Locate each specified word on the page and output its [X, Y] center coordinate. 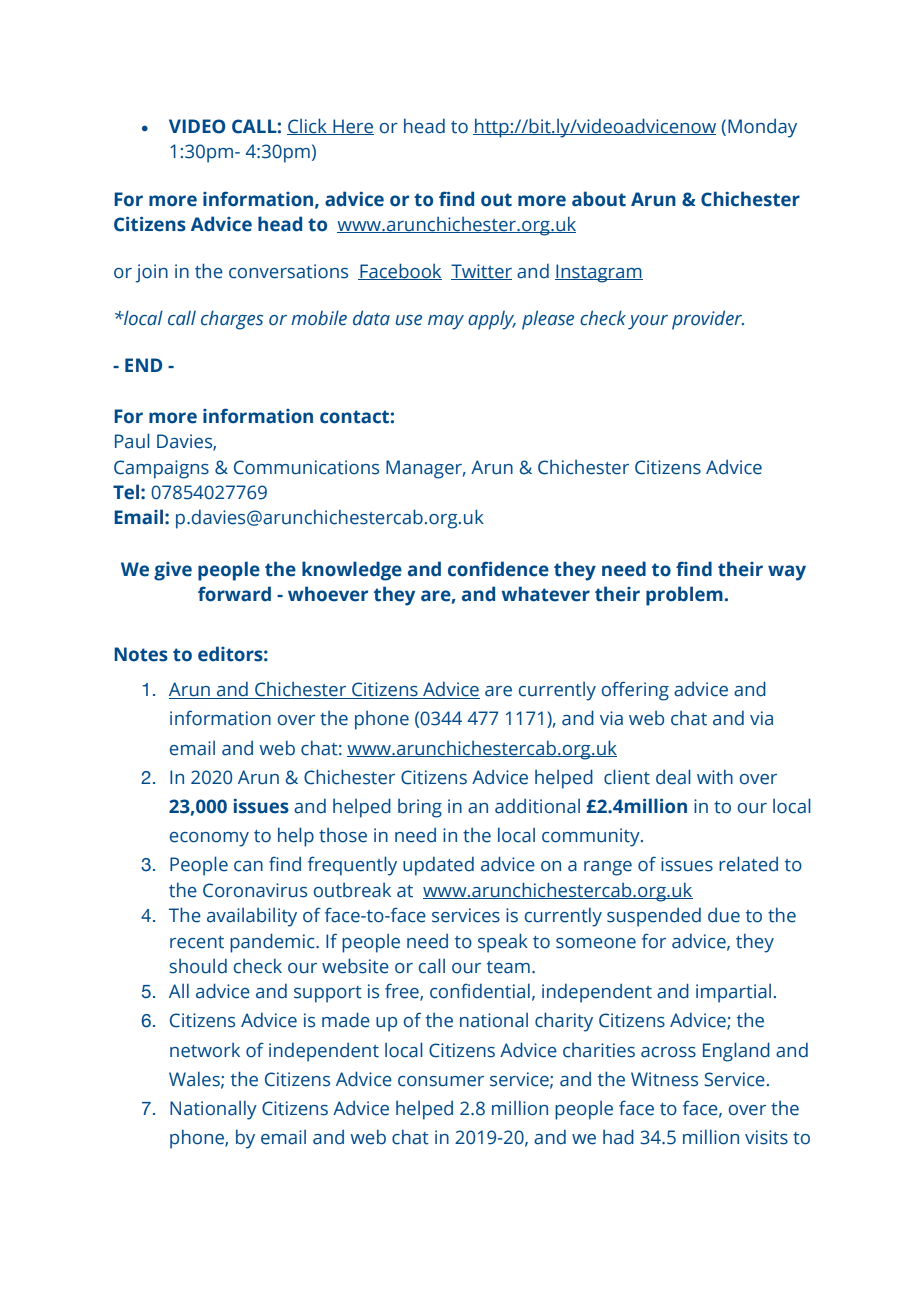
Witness [664, 1079]
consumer [441, 1081]
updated [438, 866]
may [446, 322]
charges [232, 320]
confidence [498, 569]
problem [684, 596]
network [205, 1050]
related [748, 864]
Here [352, 127]
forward [234, 594]
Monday [762, 128]
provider [708, 320]
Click [308, 126]
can [248, 866]
